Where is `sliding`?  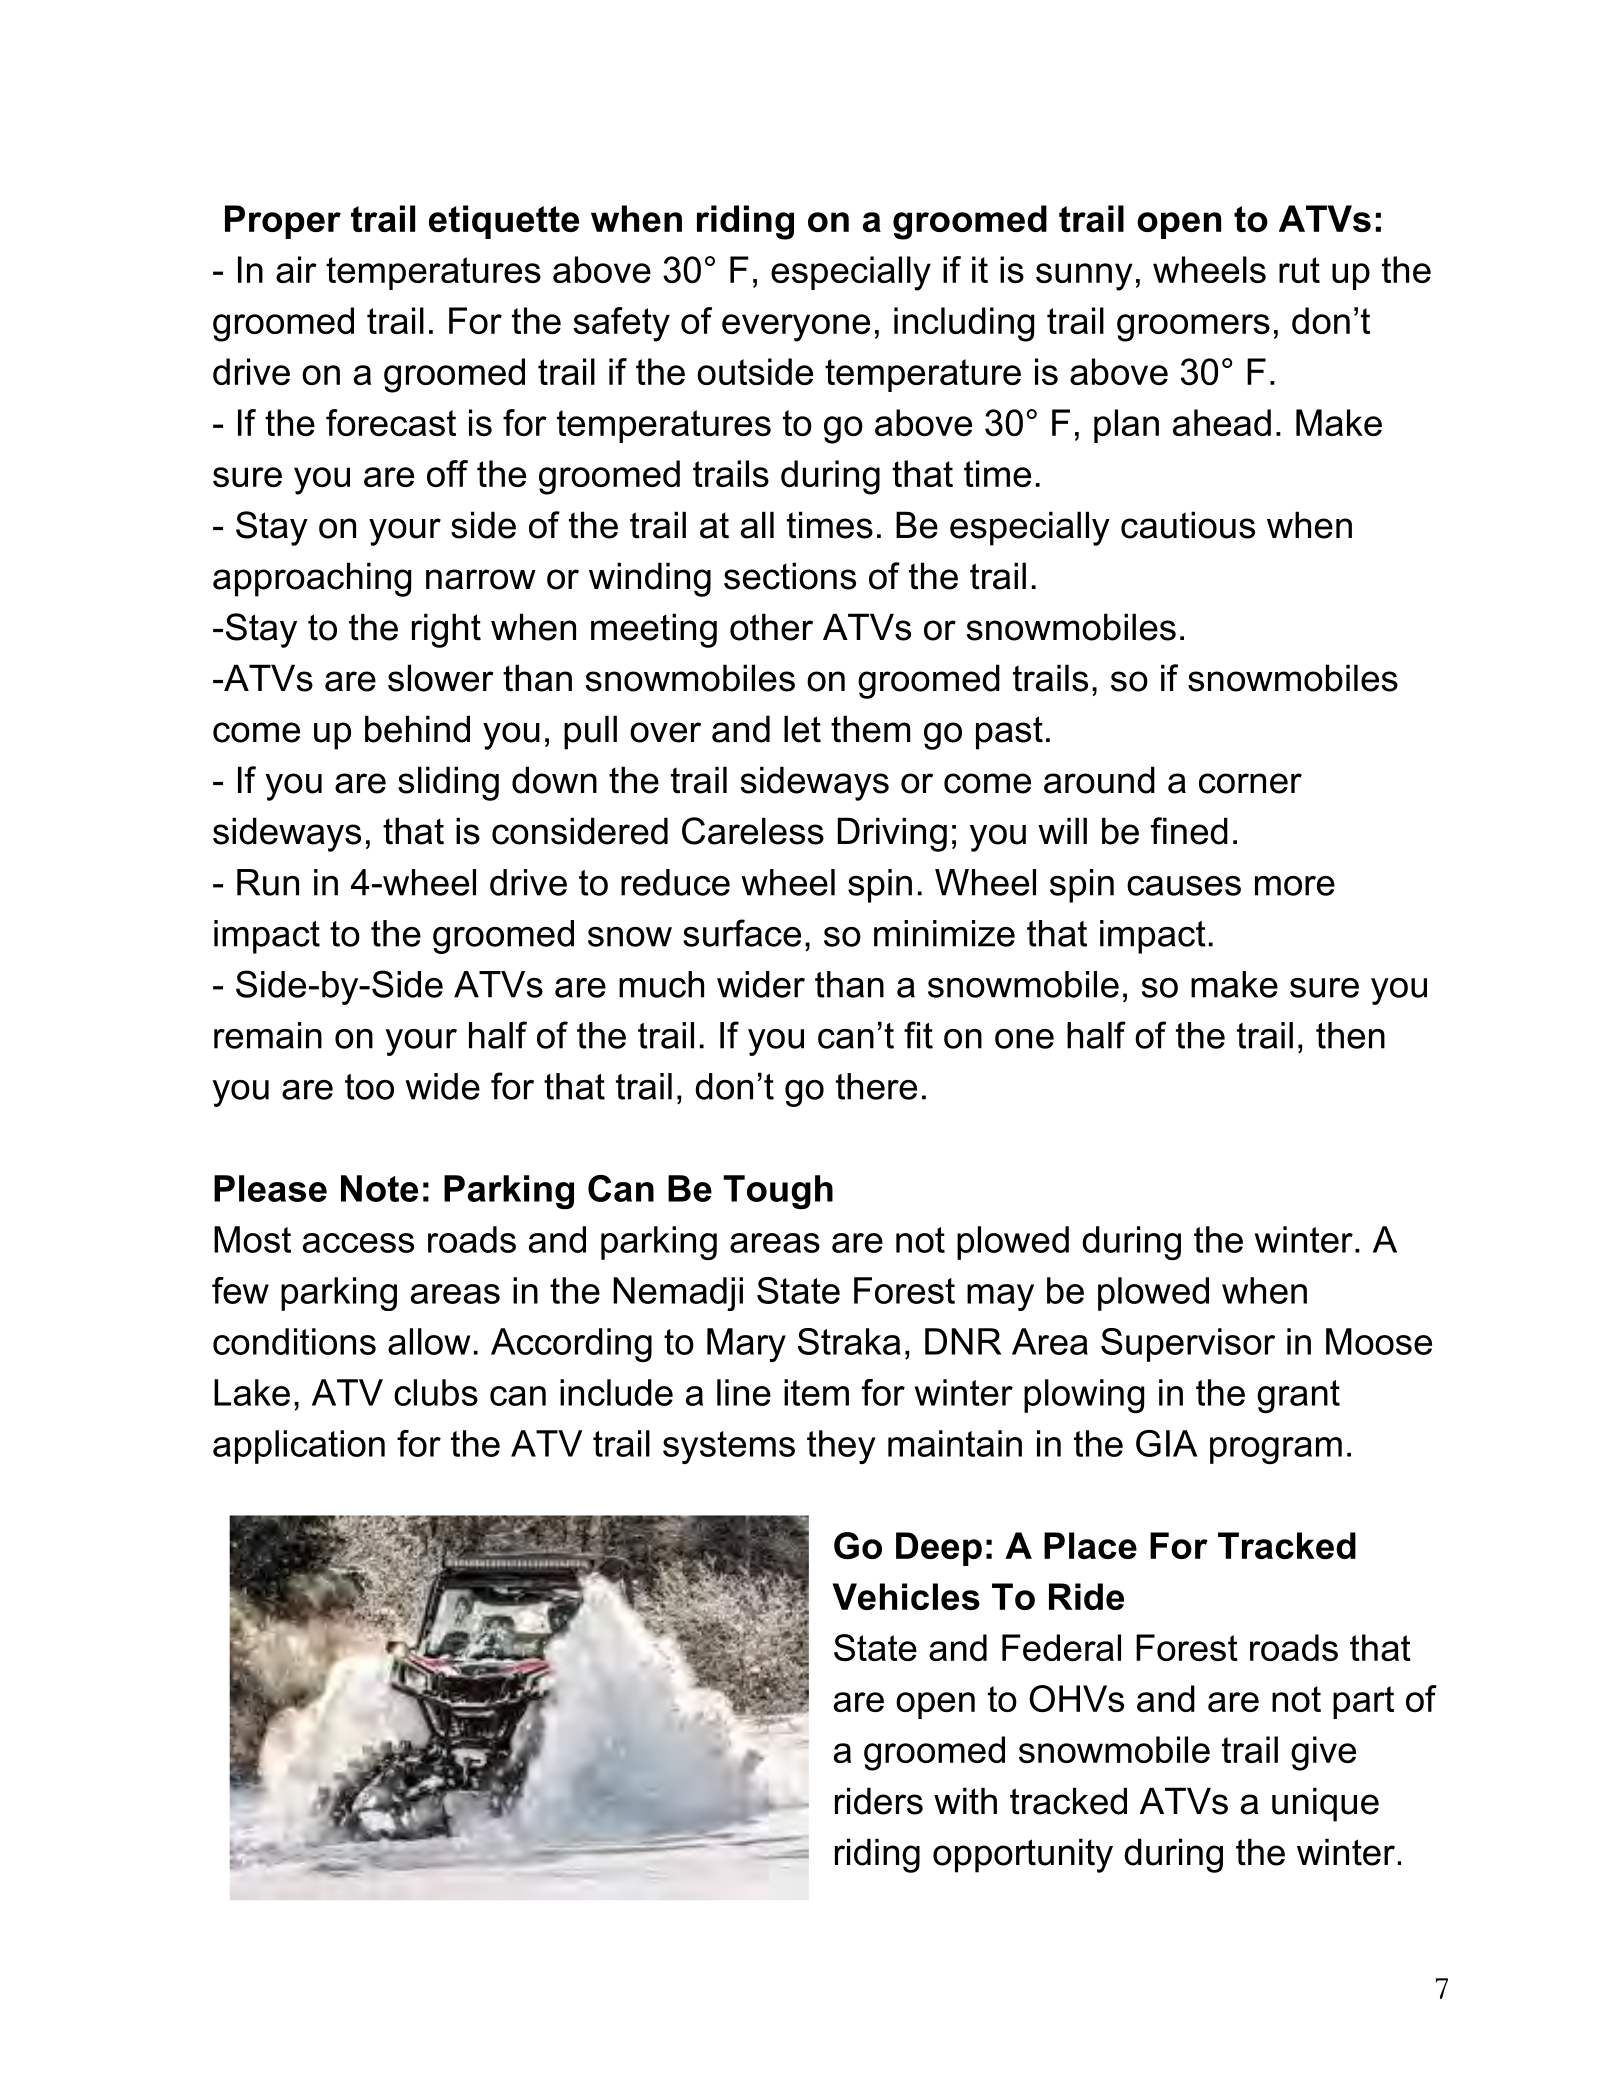 sliding is located at coordinates (448, 783).
